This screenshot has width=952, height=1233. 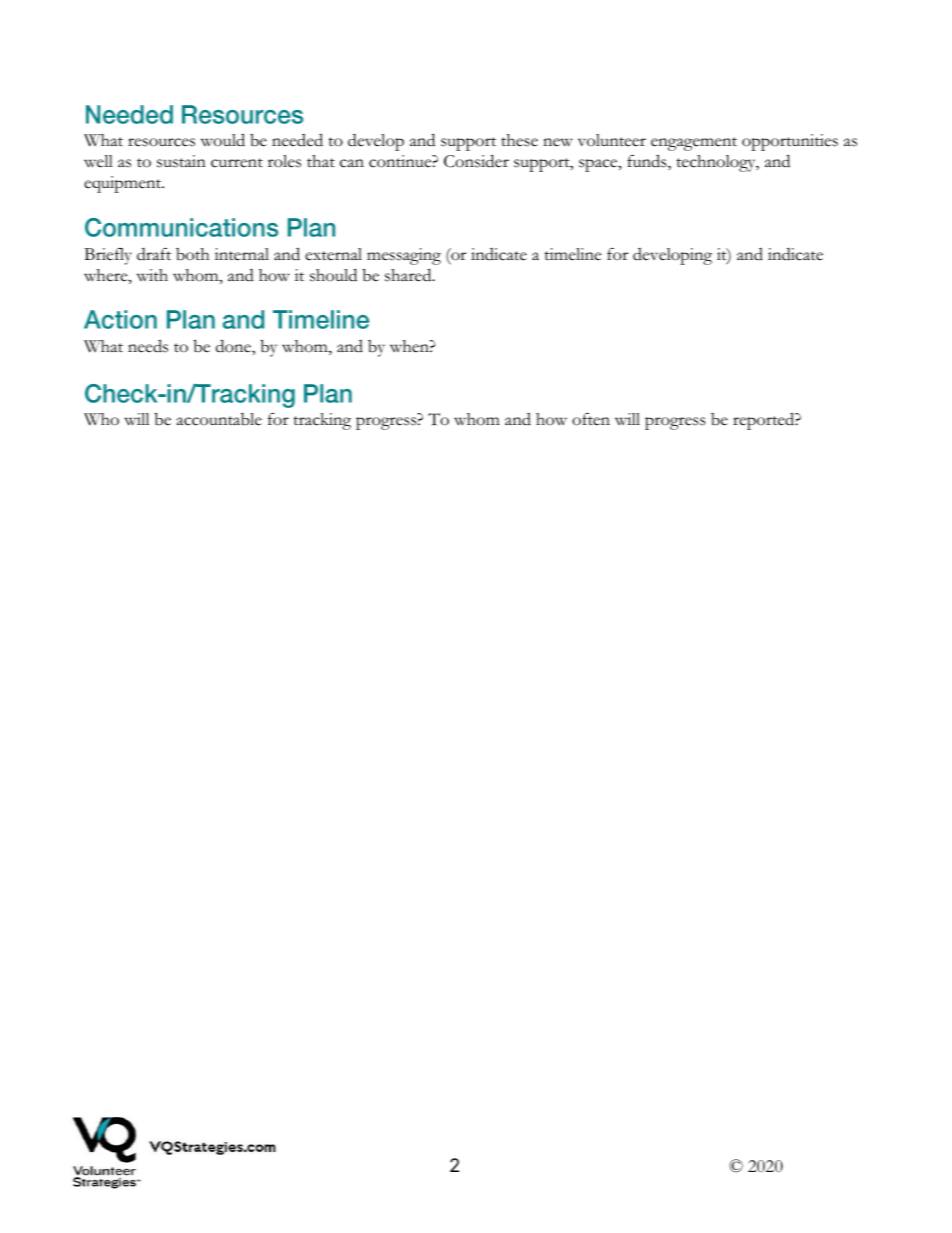 I want to click on can, so click(x=352, y=163).
